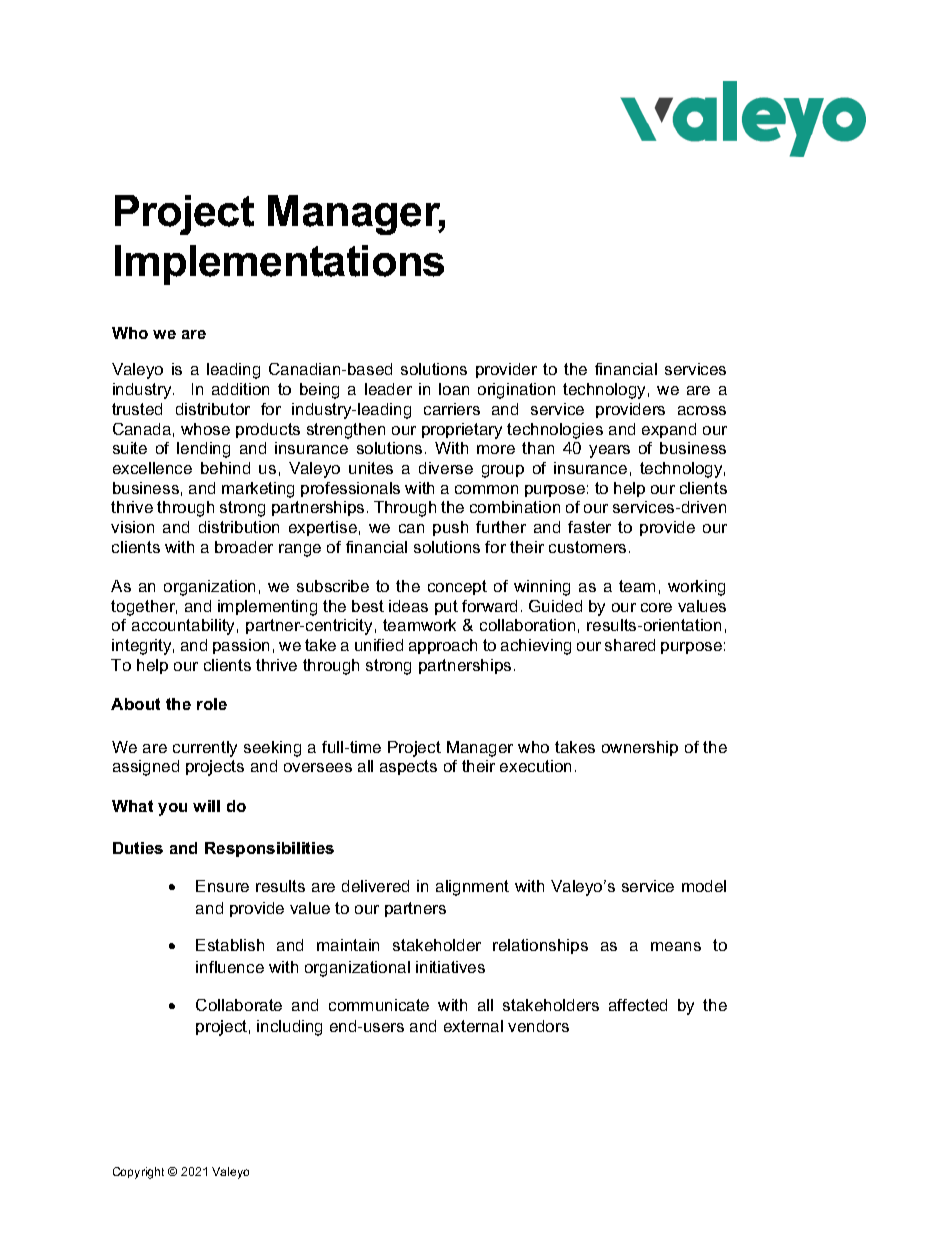  What do you see at coordinates (638, 1005) in the page?
I see `affected` at bounding box center [638, 1005].
